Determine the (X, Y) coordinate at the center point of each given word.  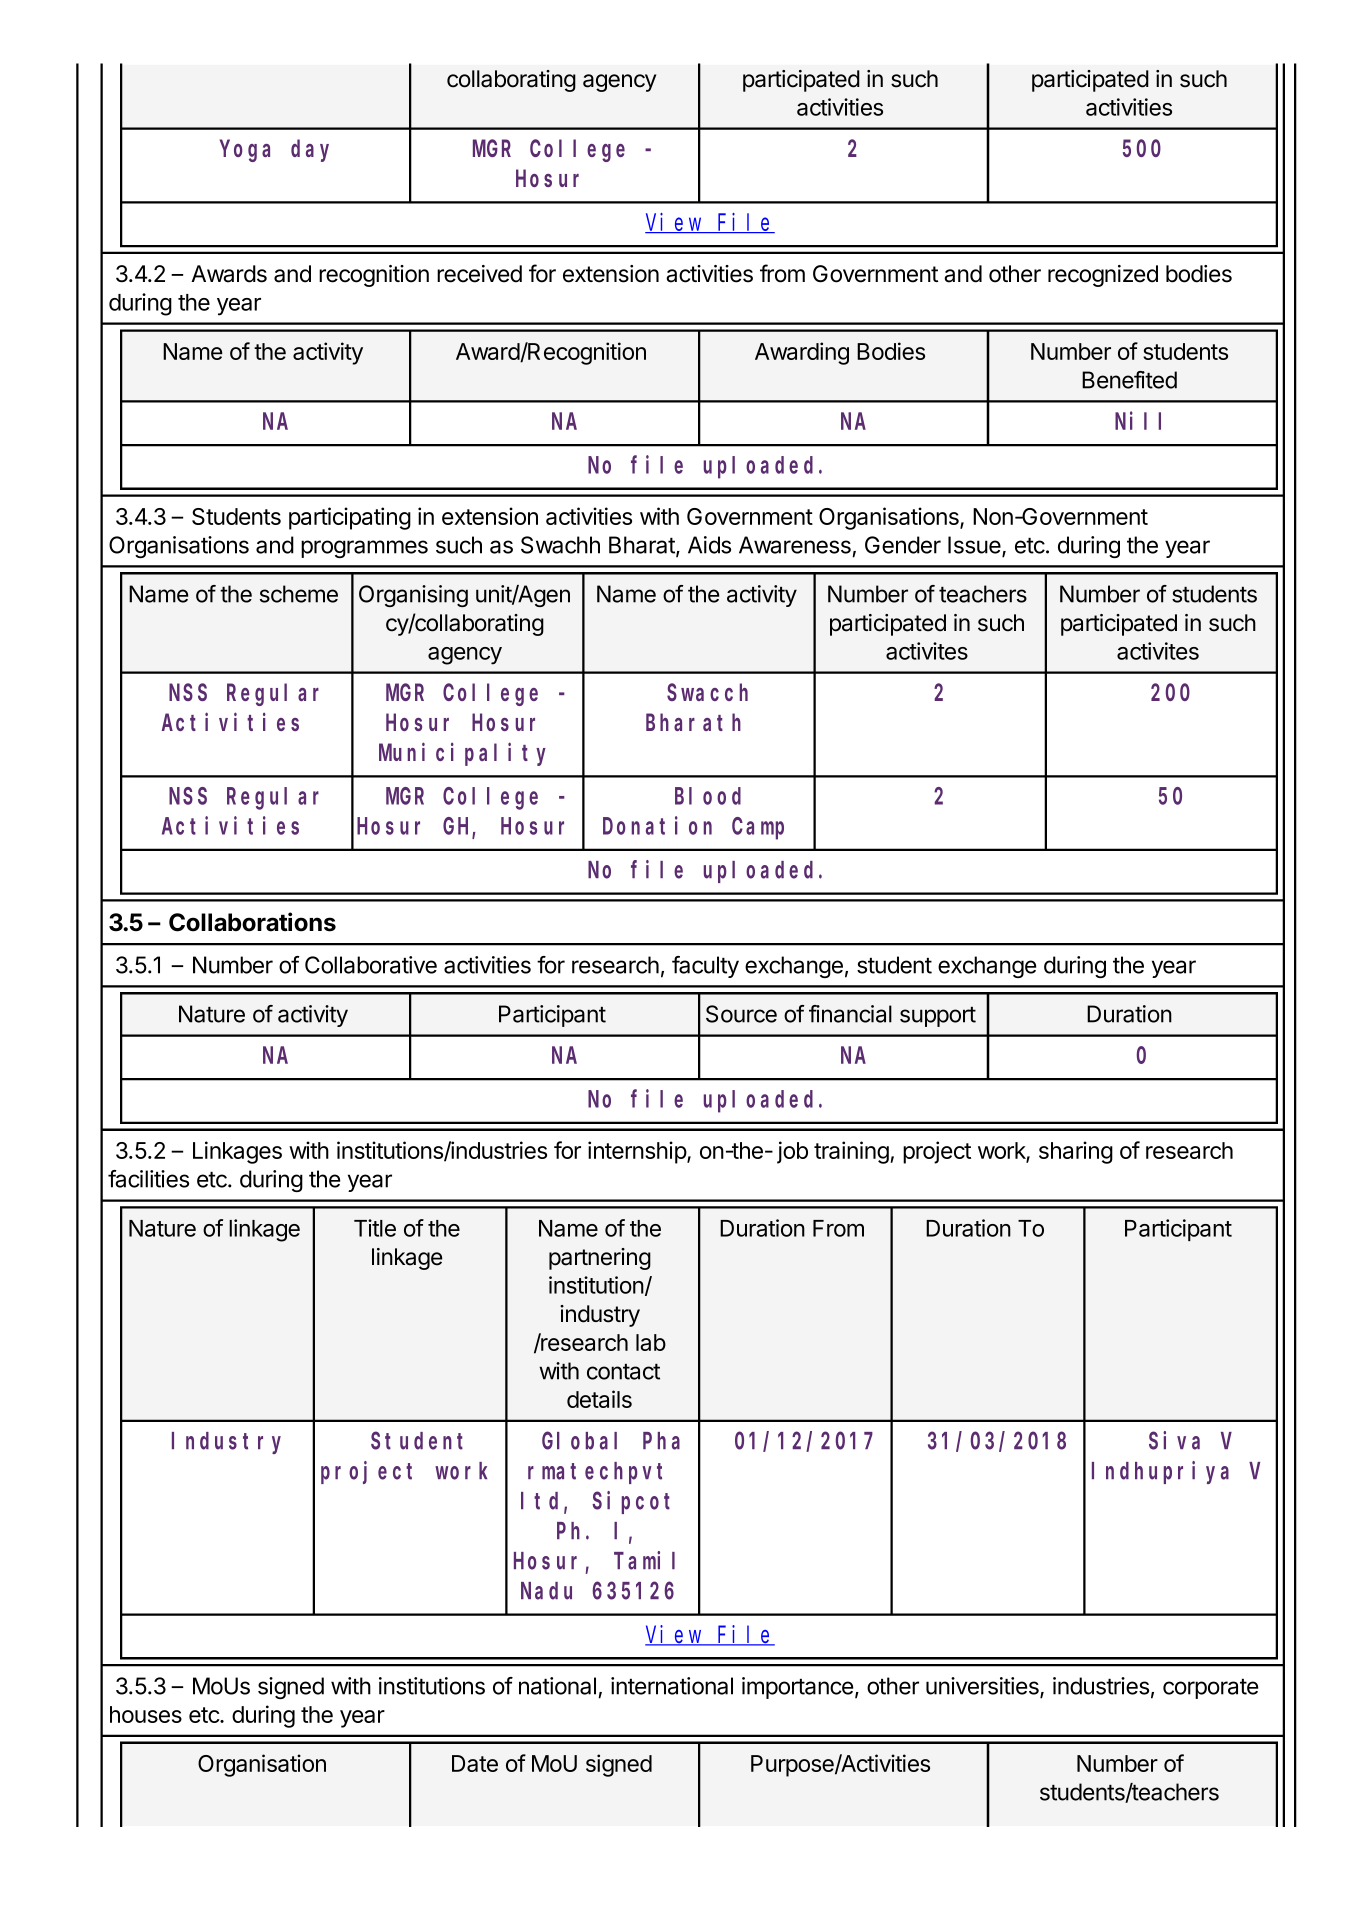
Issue (975, 546)
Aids (709, 545)
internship (638, 1152)
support (938, 1017)
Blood (708, 796)
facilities (148, 1179)
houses (146, 1714)
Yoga (245, 151)
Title (375, 1228)
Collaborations (252, 922)
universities (983, 1687)
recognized (1103, 276)
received (479, 274)
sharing (1076, 1152)
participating (350, 518)
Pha (661, 1441)
